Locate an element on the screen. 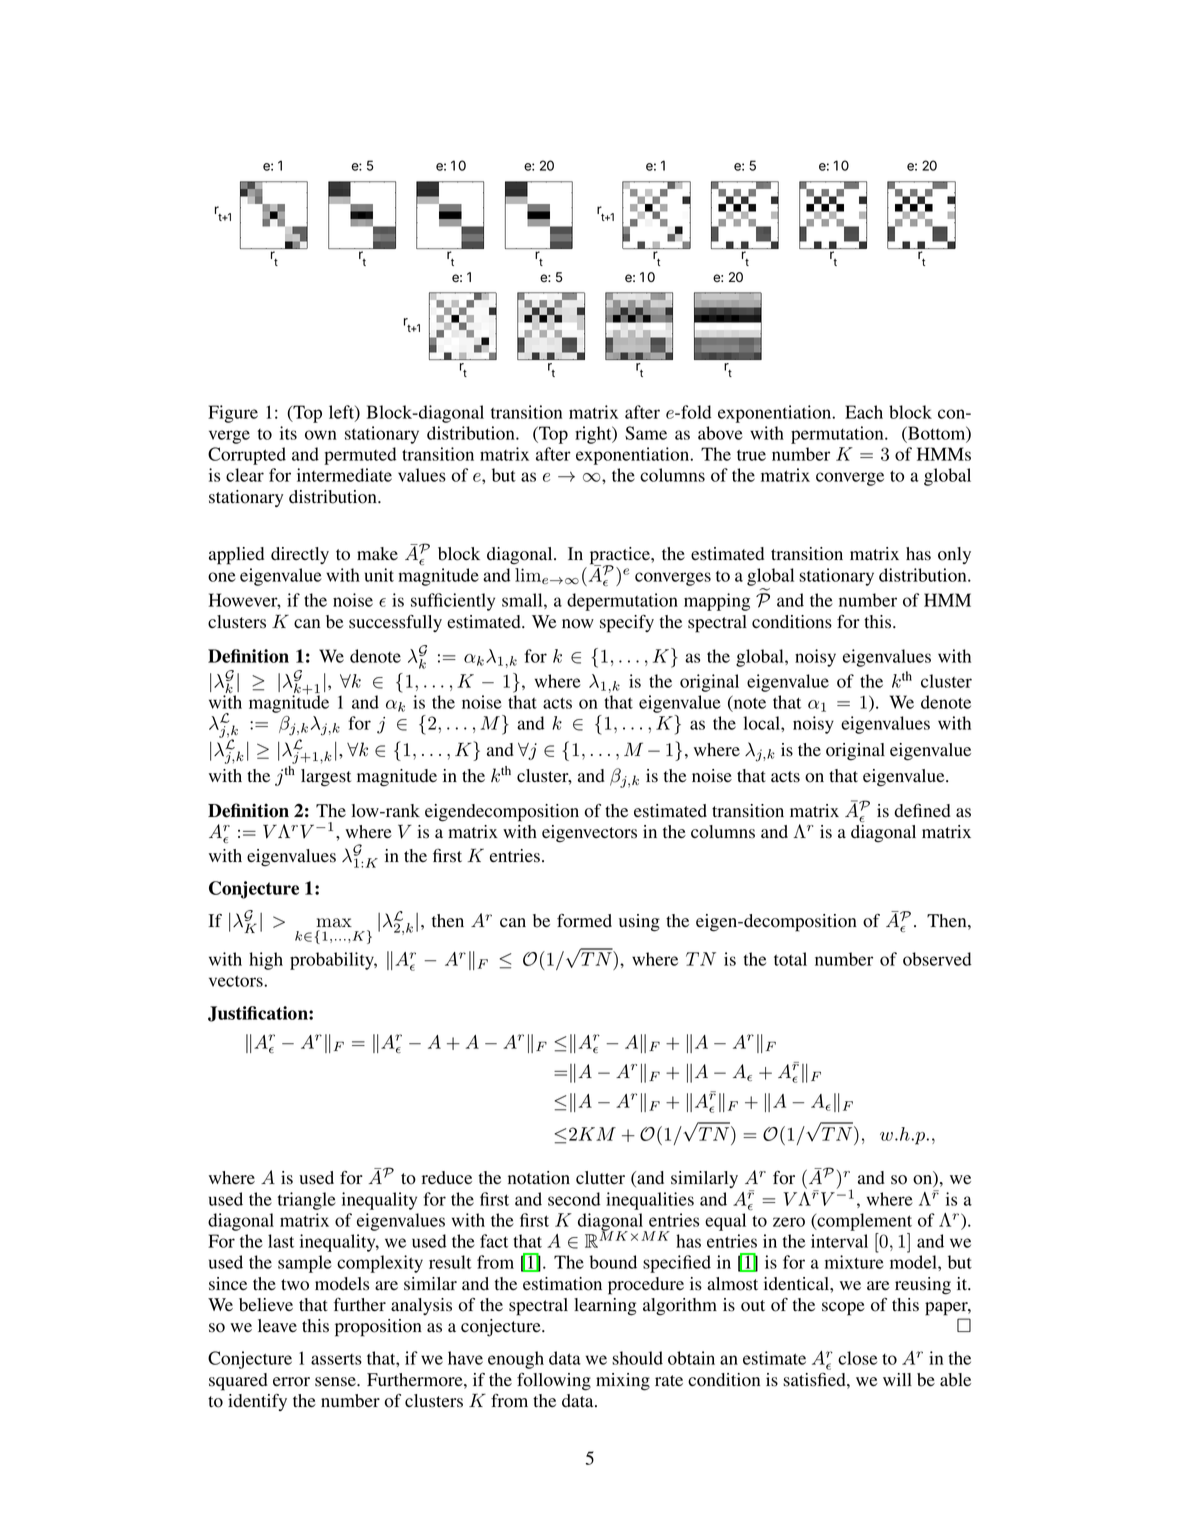  defined is located at coordinates (922, 810).
